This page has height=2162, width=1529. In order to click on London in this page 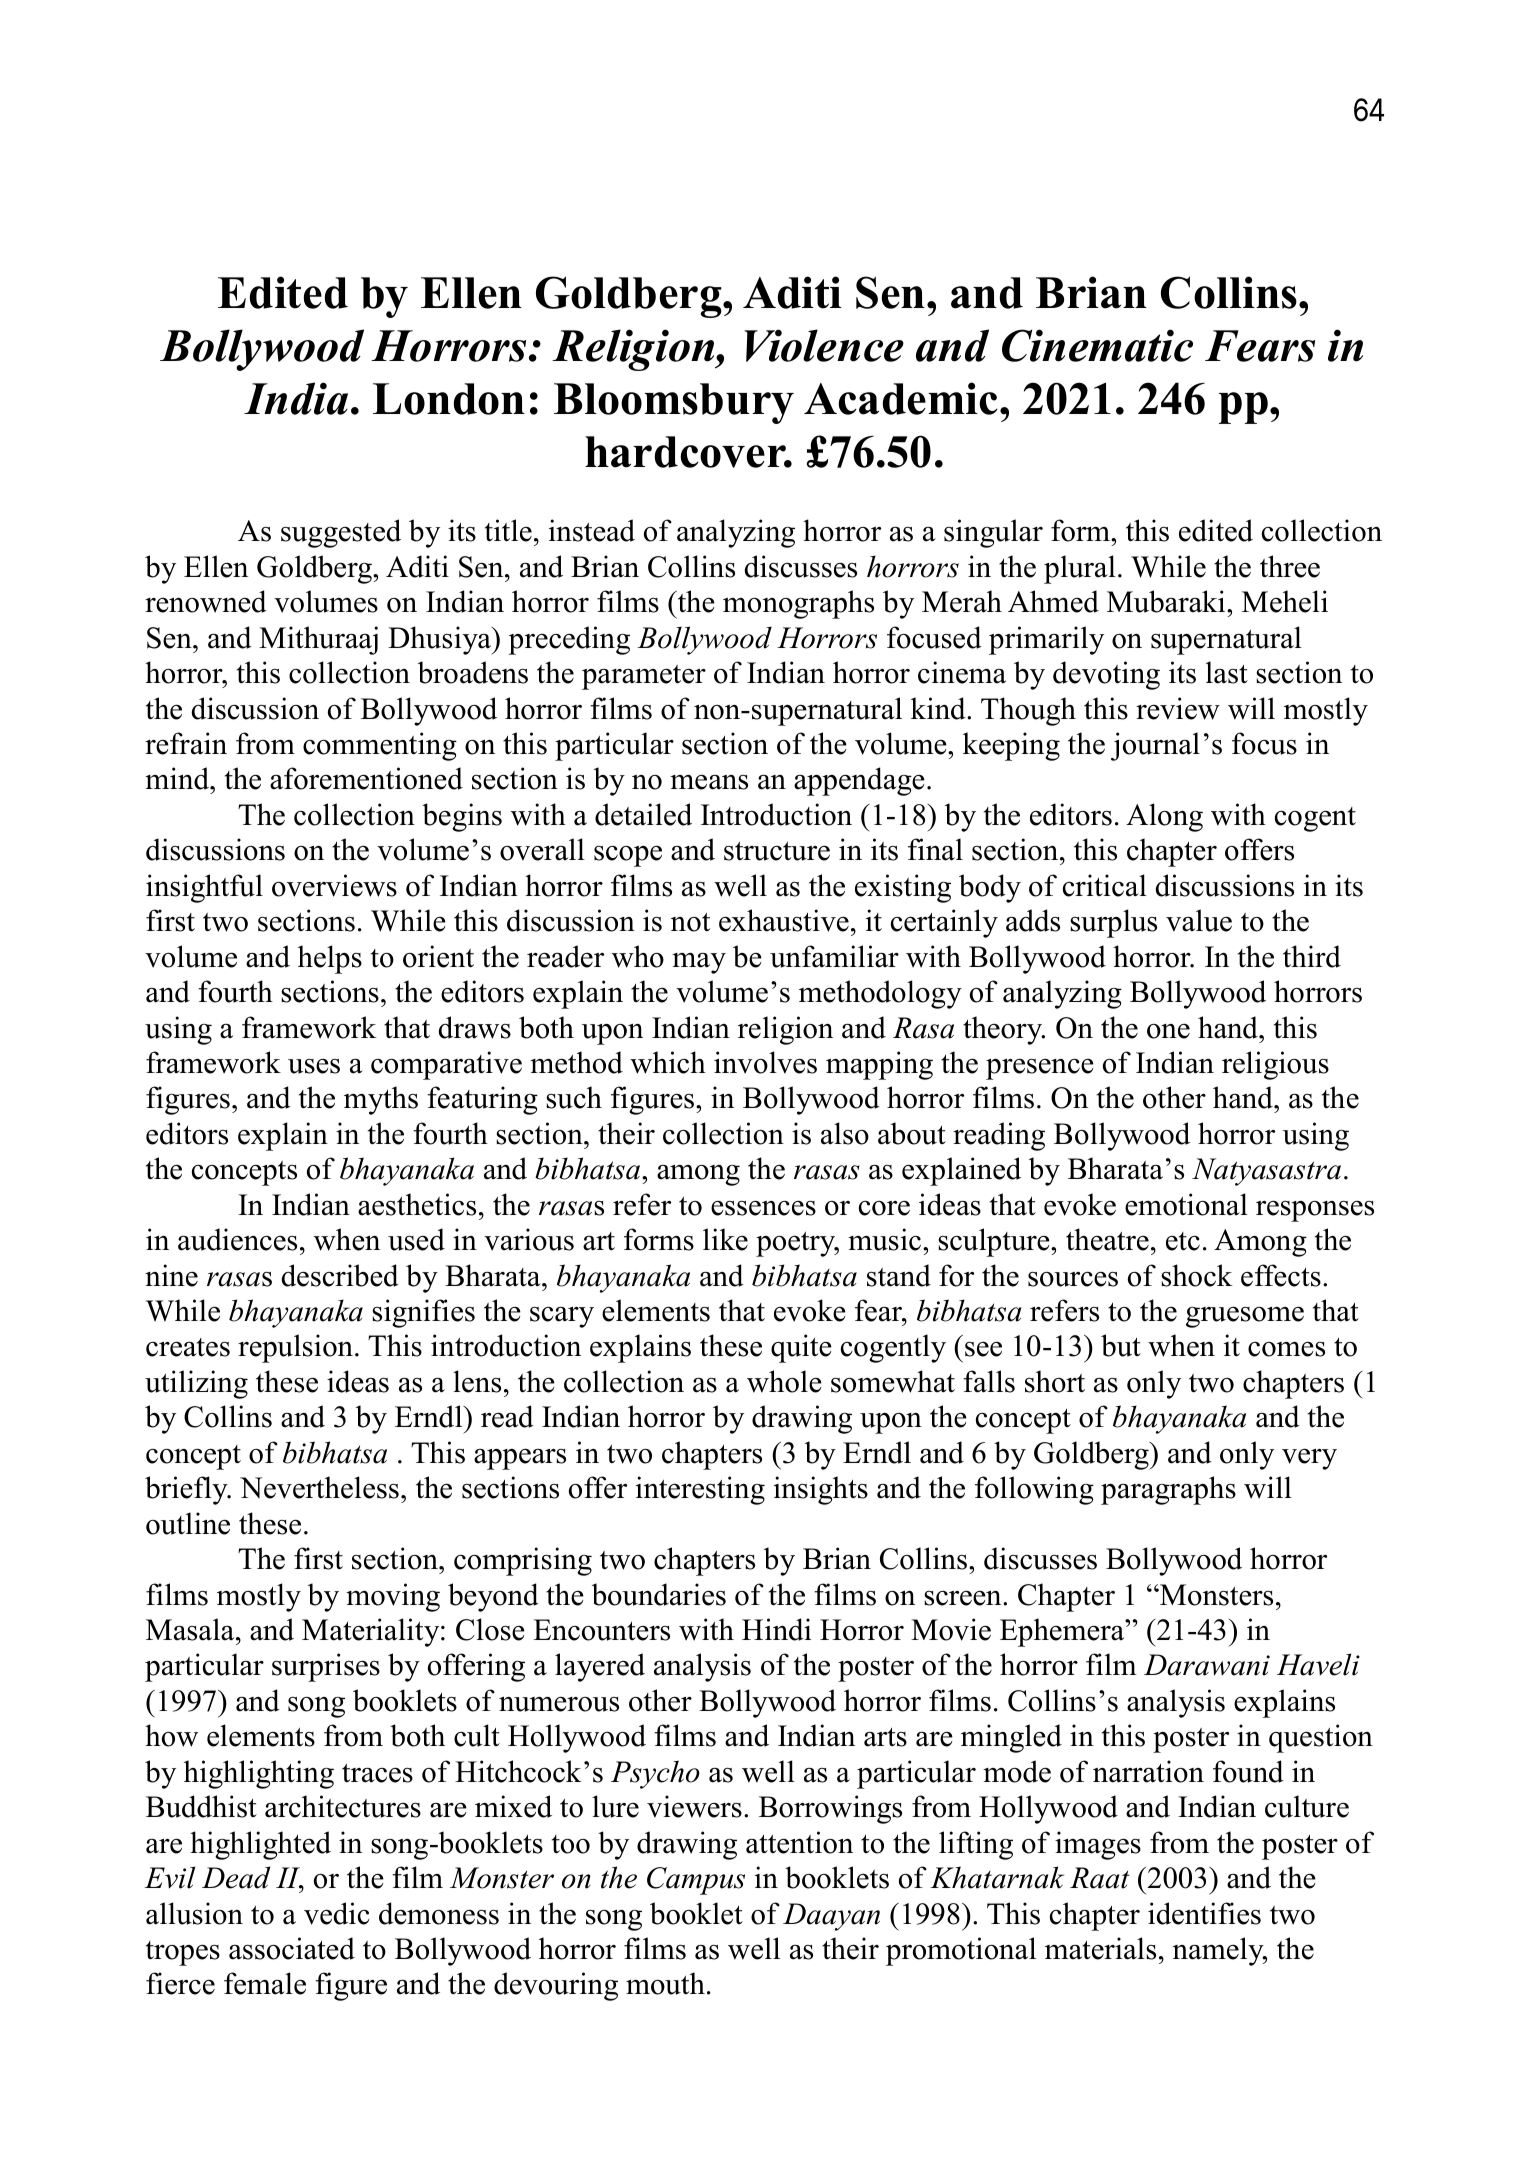, I will do `click(449, 399)`.
